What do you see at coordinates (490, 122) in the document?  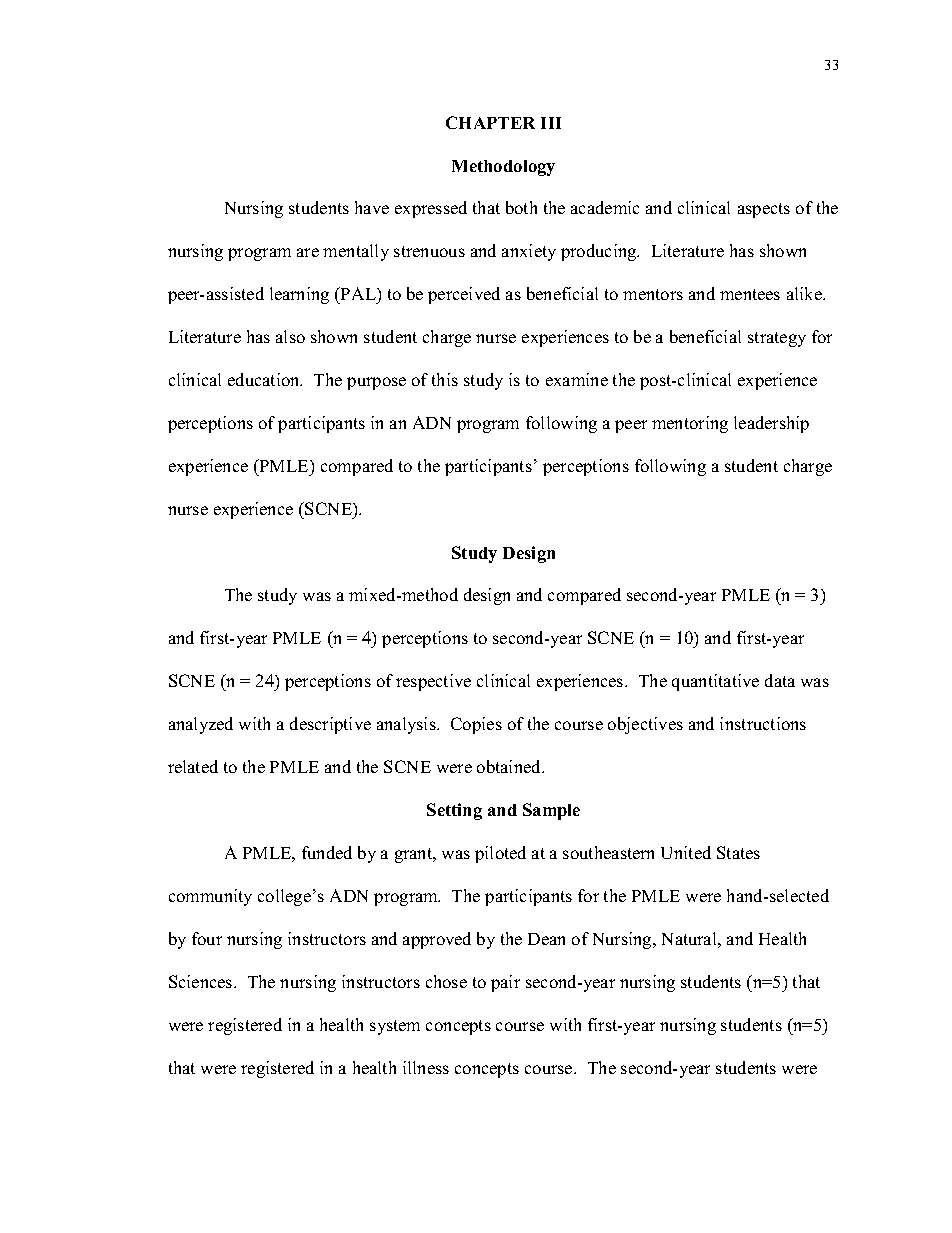 I see `CHAPTER` at bounding box center [490, 122].
